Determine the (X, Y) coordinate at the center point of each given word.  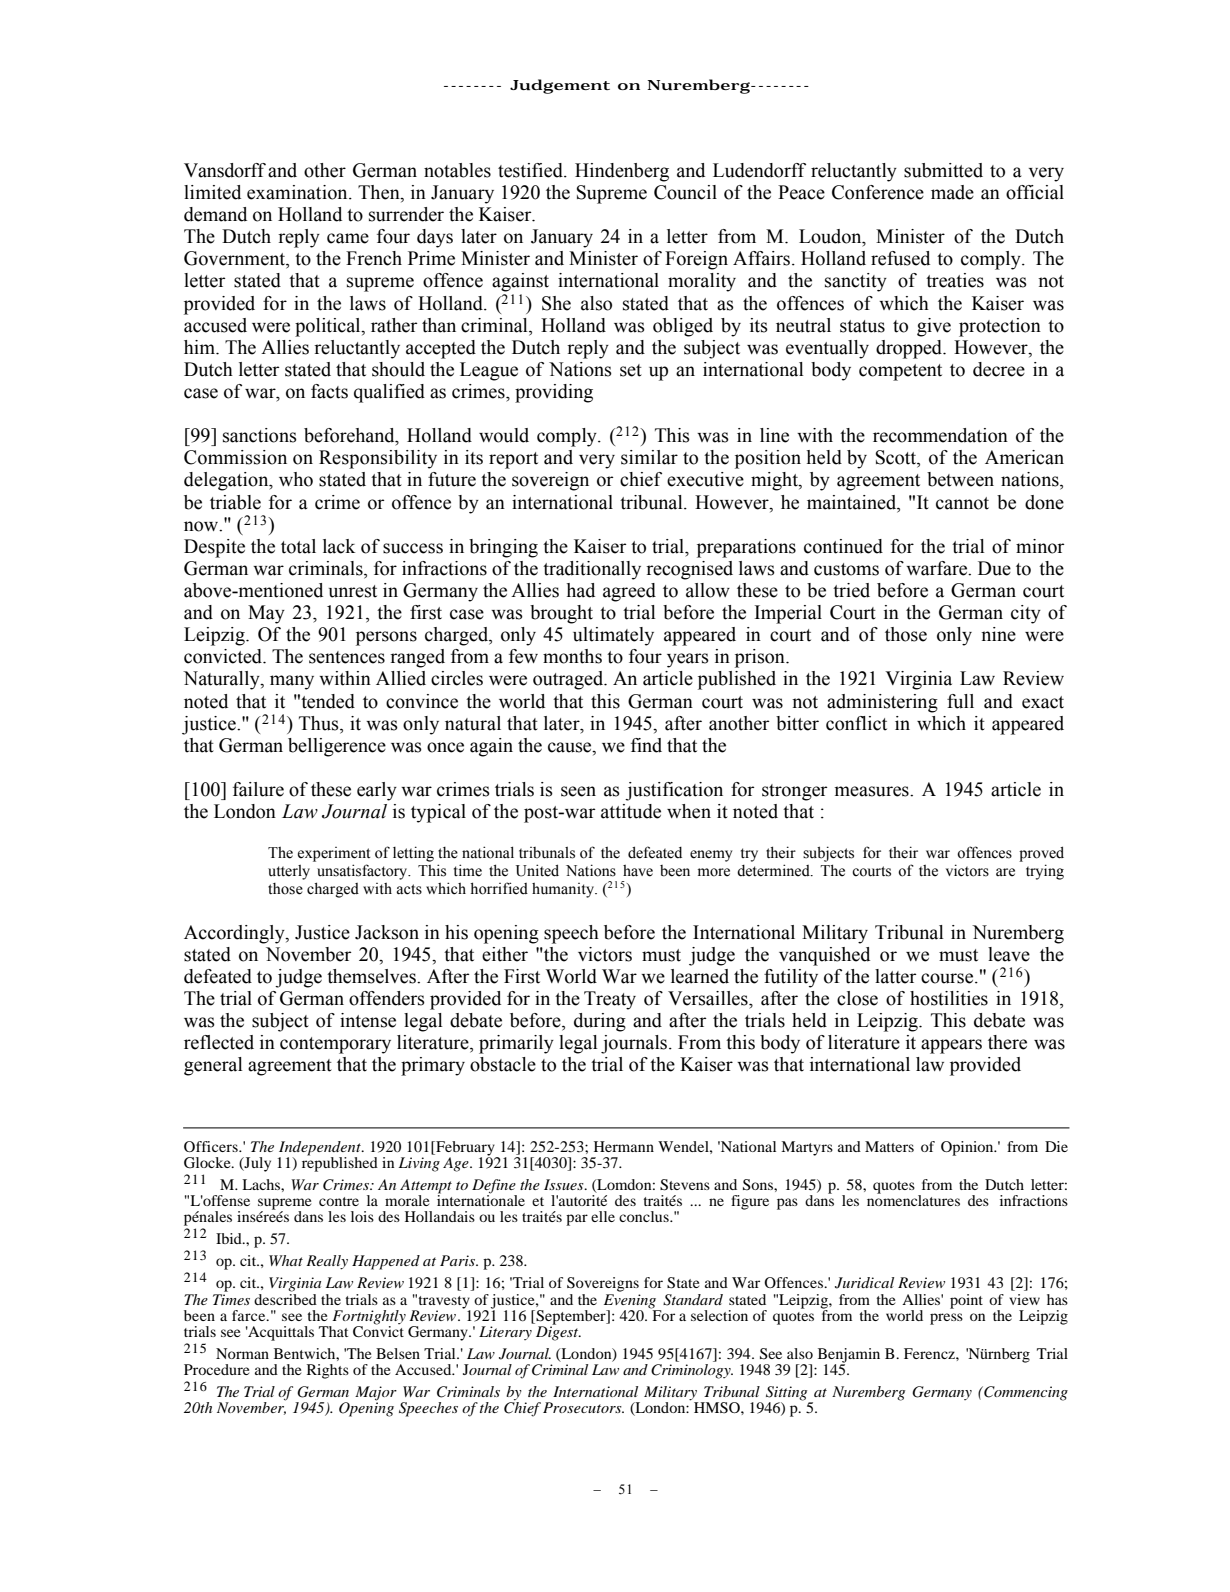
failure (258, 789)
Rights (328, 1371)
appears (951, 1046)
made (952, 192)
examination (298, 192)
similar (649, 457)
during (600, 1022)
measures (873, 791)
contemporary (335, 1045)
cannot (962, 503)
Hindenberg (622, 172)
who (296, 479)
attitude (631, 811)
